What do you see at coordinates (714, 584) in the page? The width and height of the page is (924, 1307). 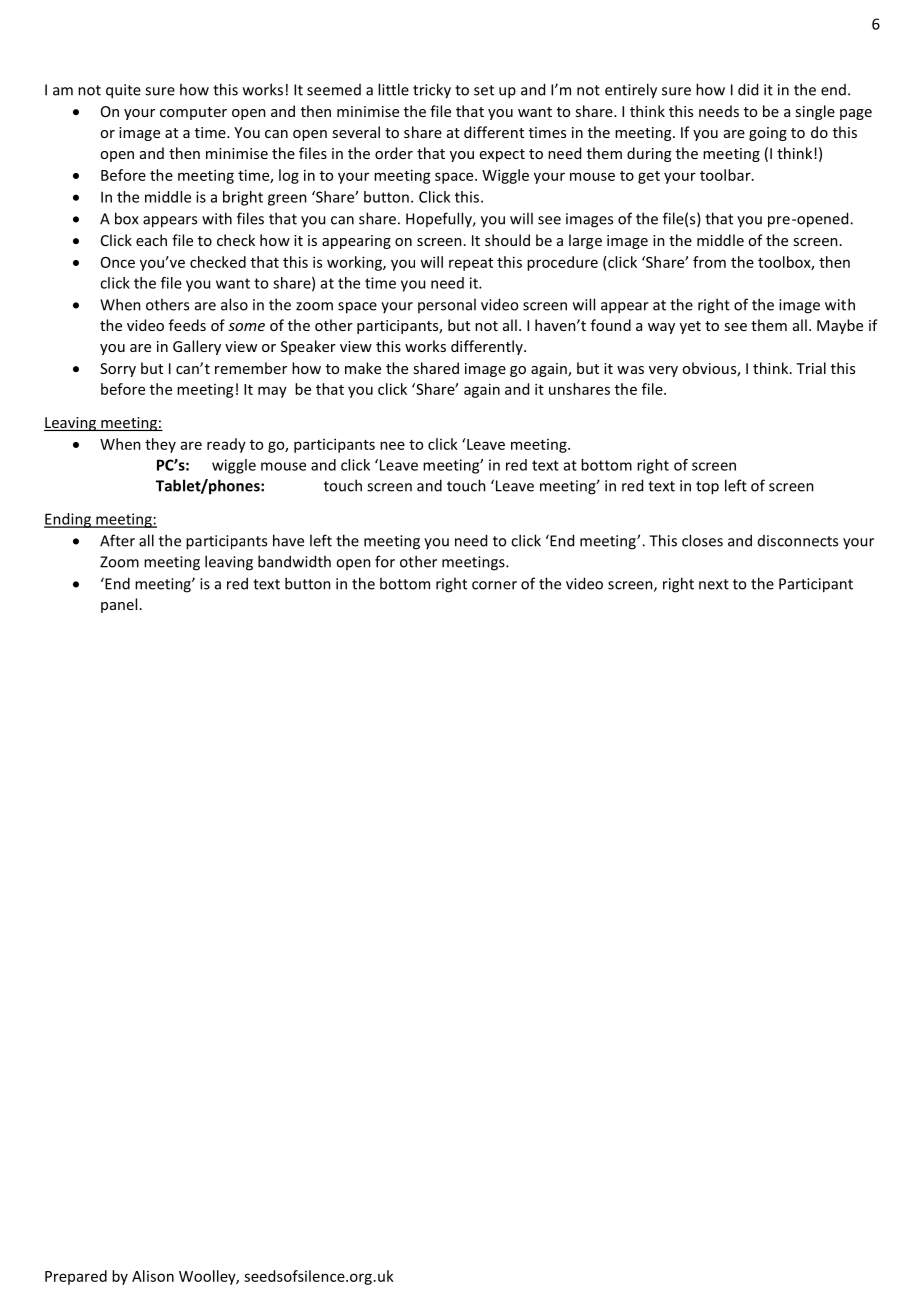 I see `next` at bounding box center [714, 584].
